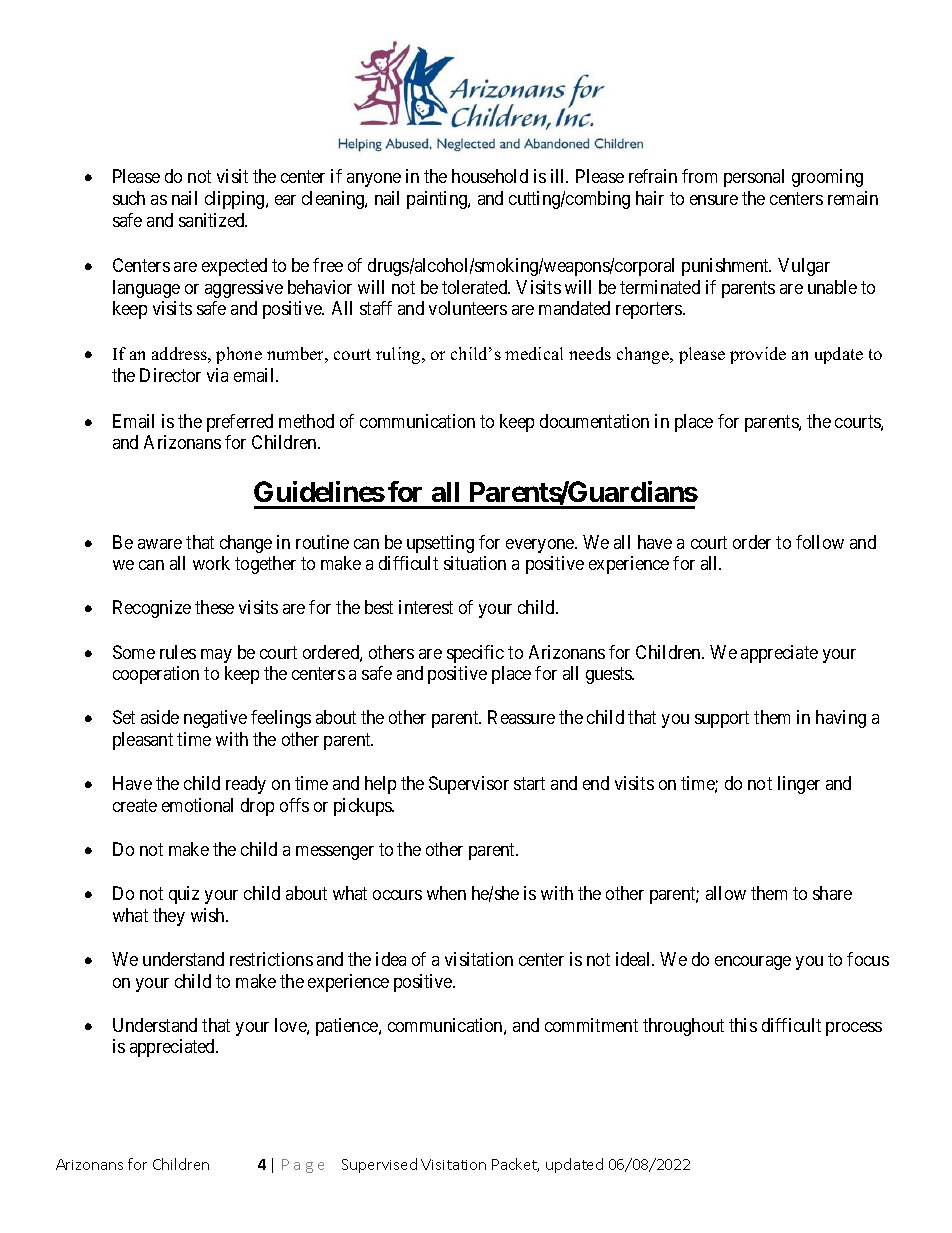 The width and height of the document is (952, 1233). What do you see at coordinates (379, 1165) in the document?
I see `Supervised` at bounding box center [379, 1165].
